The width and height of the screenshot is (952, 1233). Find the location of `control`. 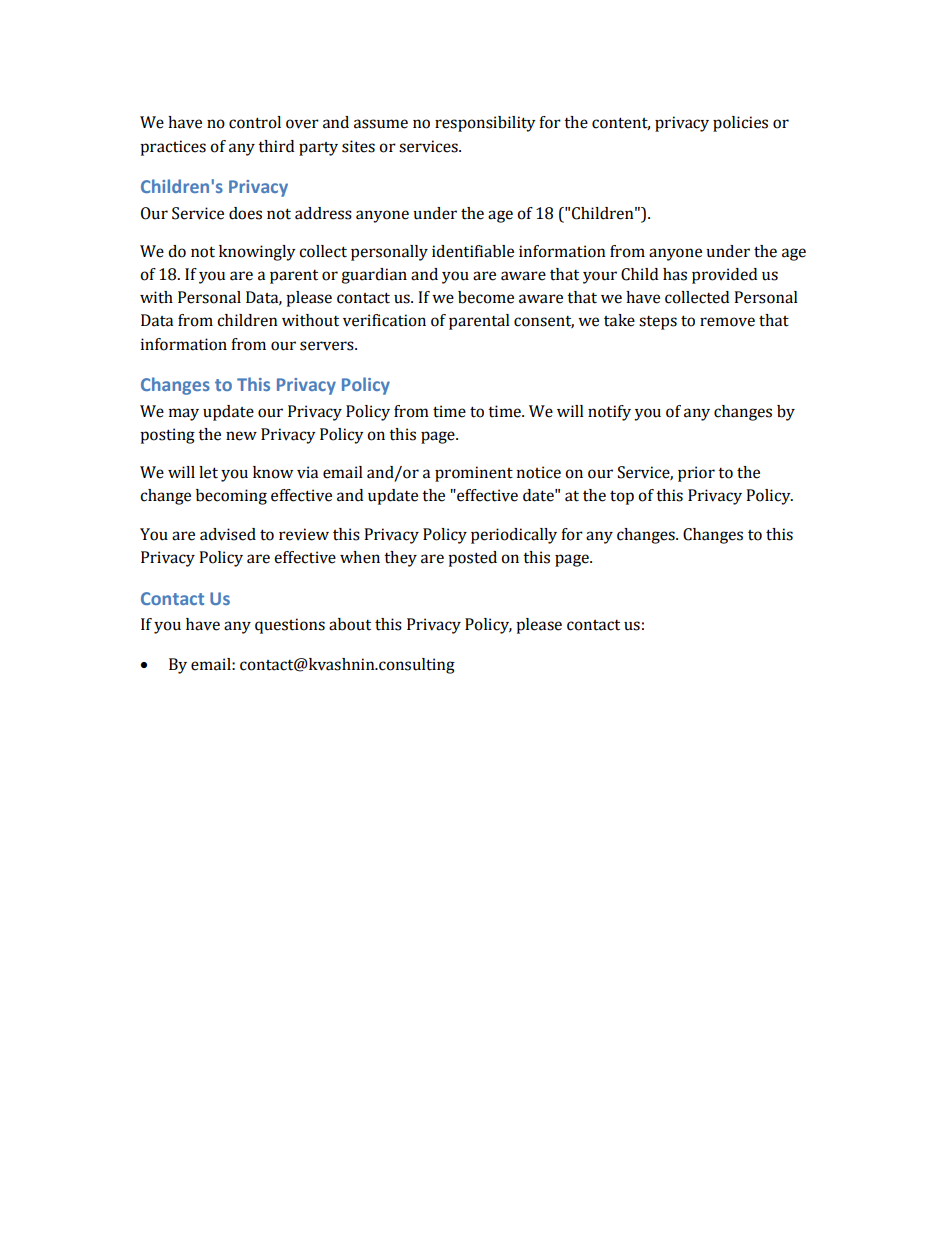

control is located at coordinates (255, 122).
